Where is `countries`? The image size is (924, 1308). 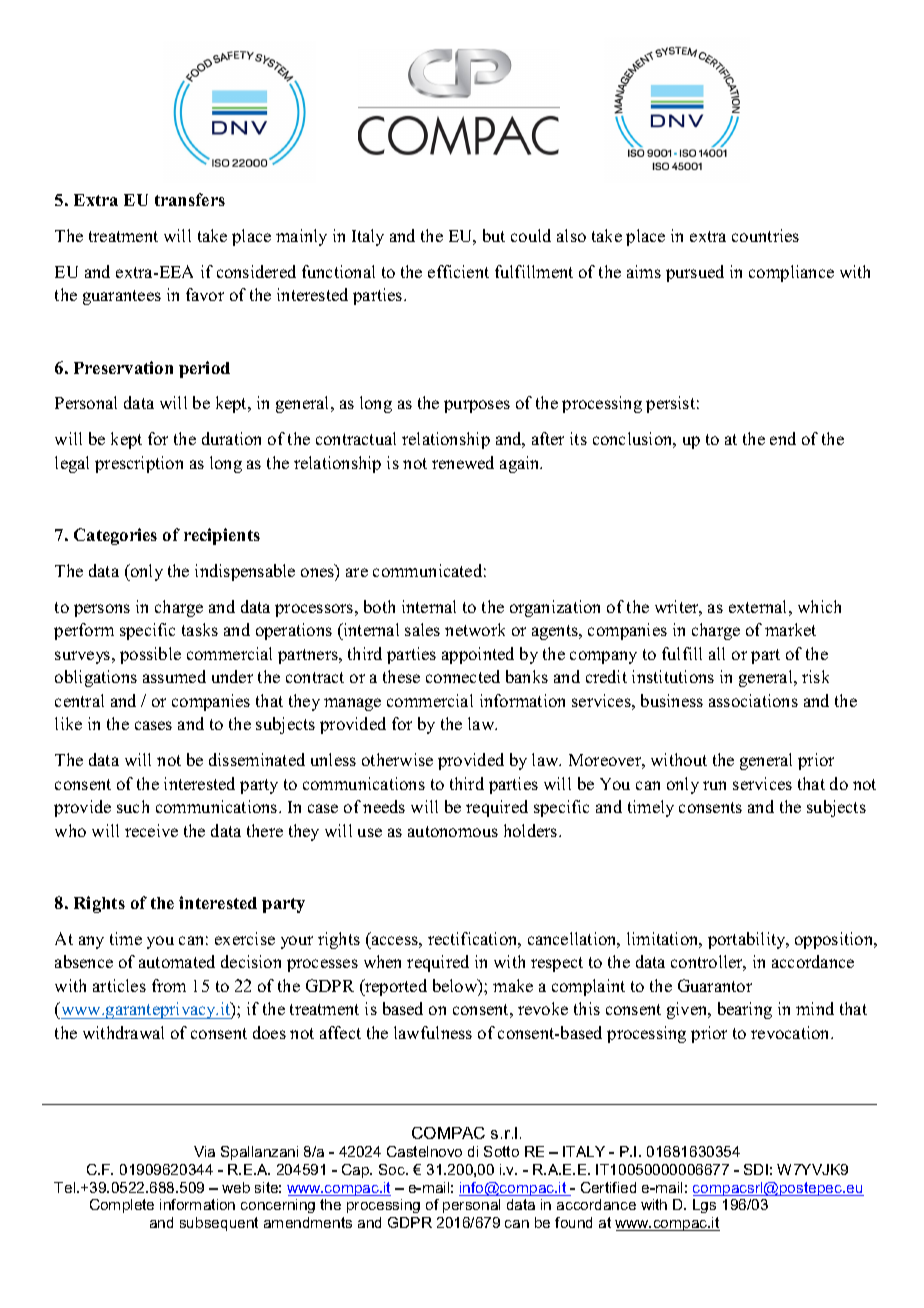
countries is located at coordinates (765, 235).
